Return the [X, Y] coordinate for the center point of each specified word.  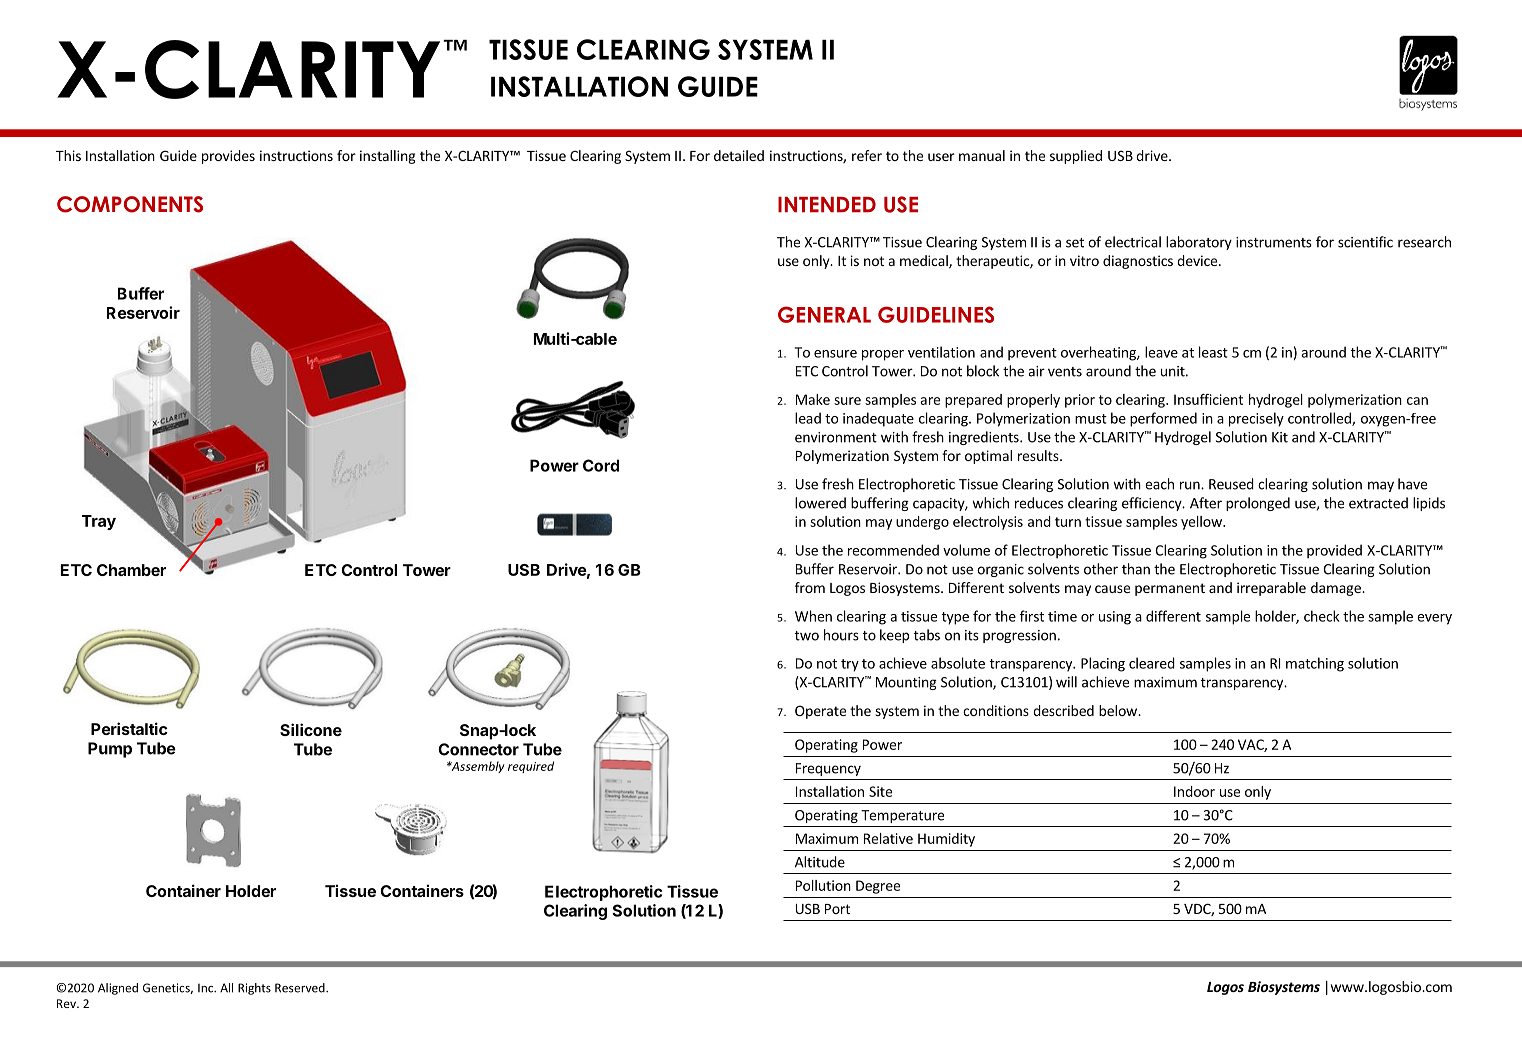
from [810, 587]
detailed [739, 155]
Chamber [131, 570]
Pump [110, 750]
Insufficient [1208, 399]
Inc [207, 988]
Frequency [828, 769]
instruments [1274, 242]
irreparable [1271, 589]
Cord [601, 465]
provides [228, 157]
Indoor [1194, 791]
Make [813, 399]
